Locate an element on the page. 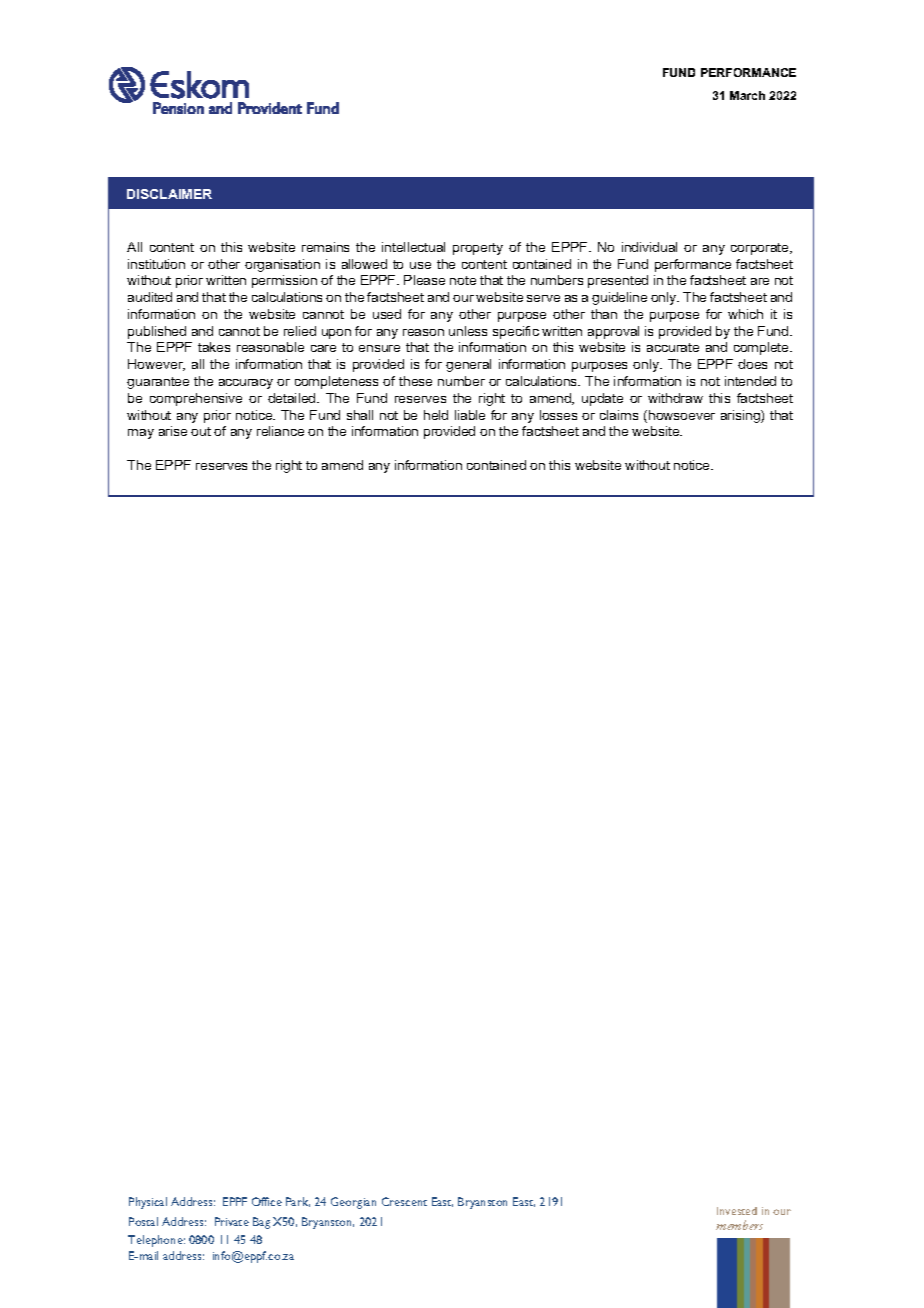 The height and width of the page is (1308, 924). liable is located at coordinates (470, 415).
